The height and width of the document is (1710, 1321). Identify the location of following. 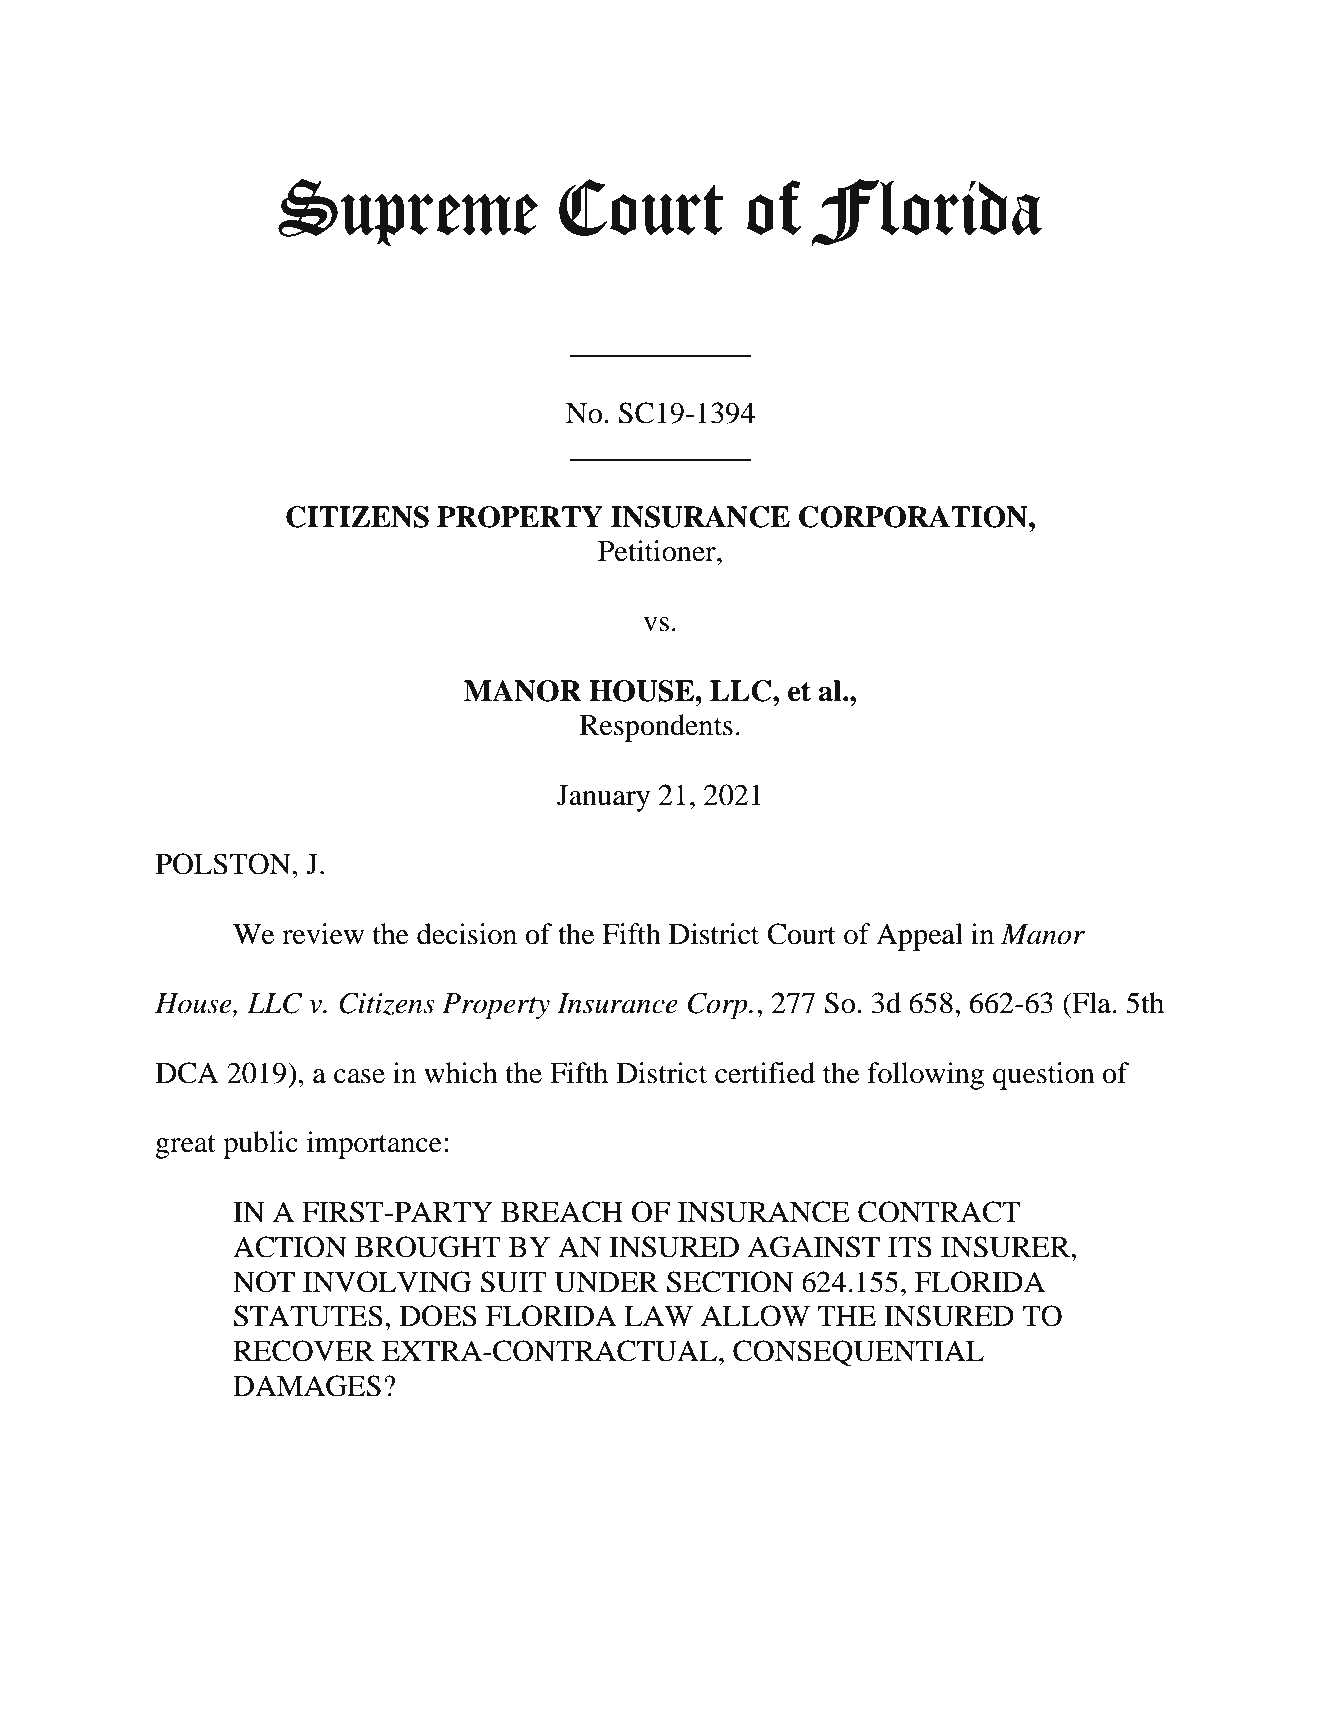
(926, 1076).
